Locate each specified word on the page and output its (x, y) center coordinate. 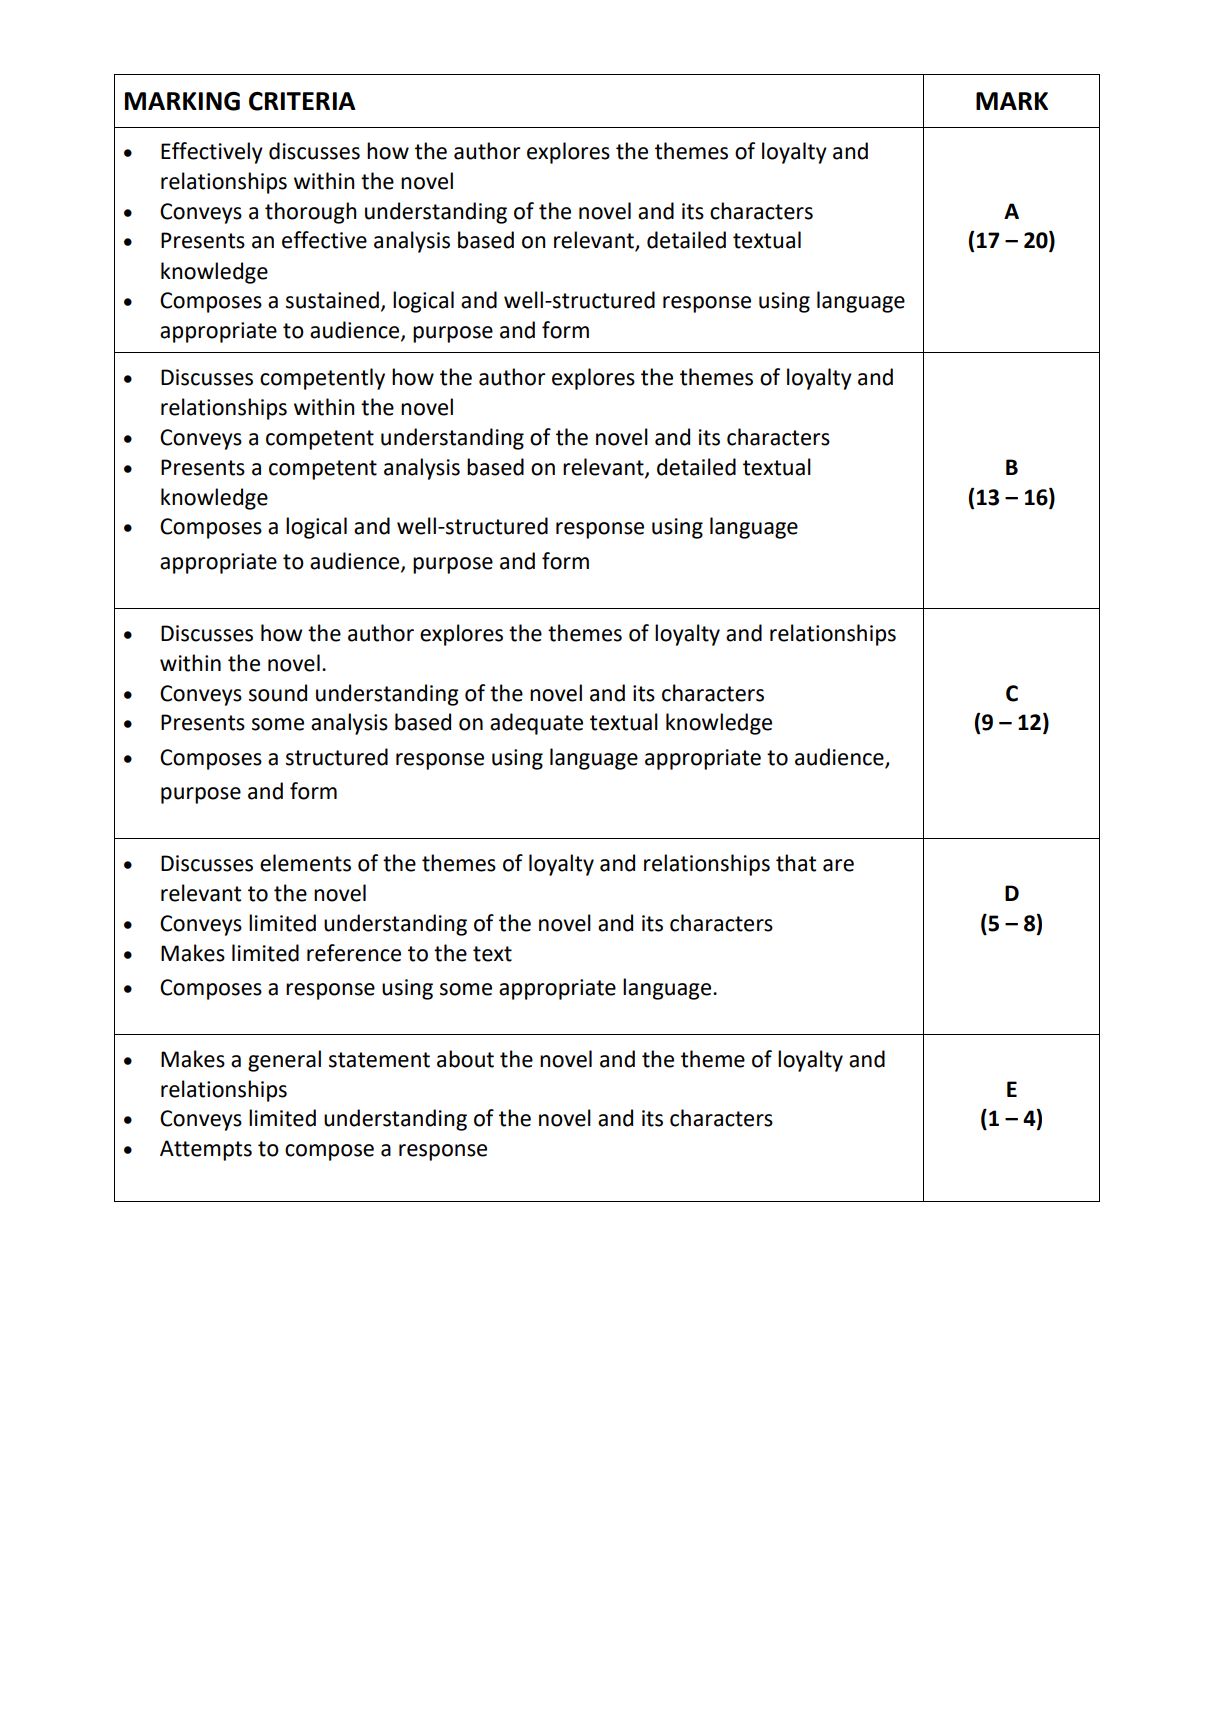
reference (354, 953)
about (465, 1059)
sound (278, 693)
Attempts (206, 1150)
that (796, 863)
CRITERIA (302, 101)
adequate (536, 724)
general (284, 1061)
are (838, 865)
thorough (311, 213)
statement (379, 1060)
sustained (332, 300)
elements (305, 863)
